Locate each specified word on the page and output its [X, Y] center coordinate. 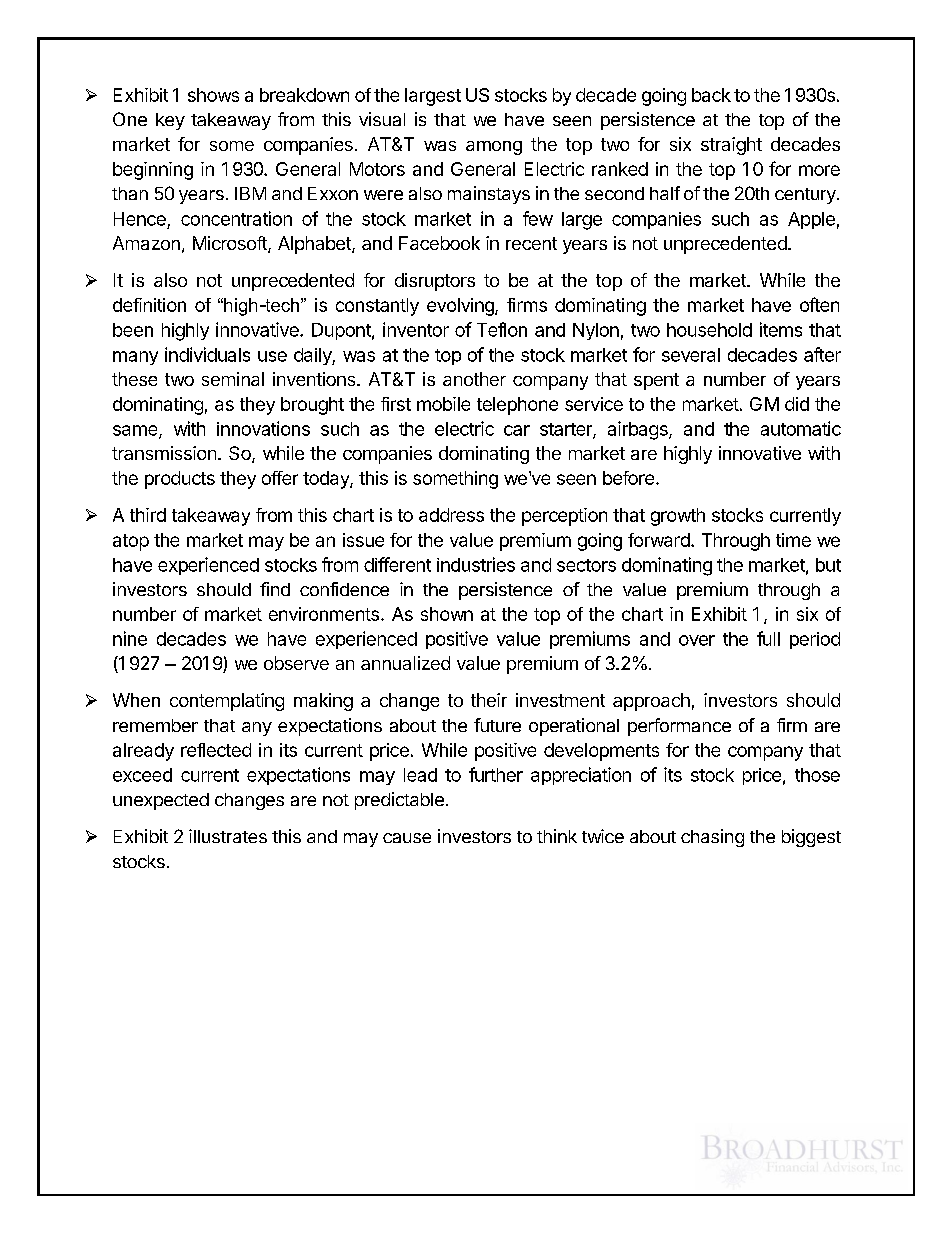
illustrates [228, 836]
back [711, 95]
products [180, 480]
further [496, 774]
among [494, 148]
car [517, 430]
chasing [712, 838]
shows [213, 95]
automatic [801, 428]
